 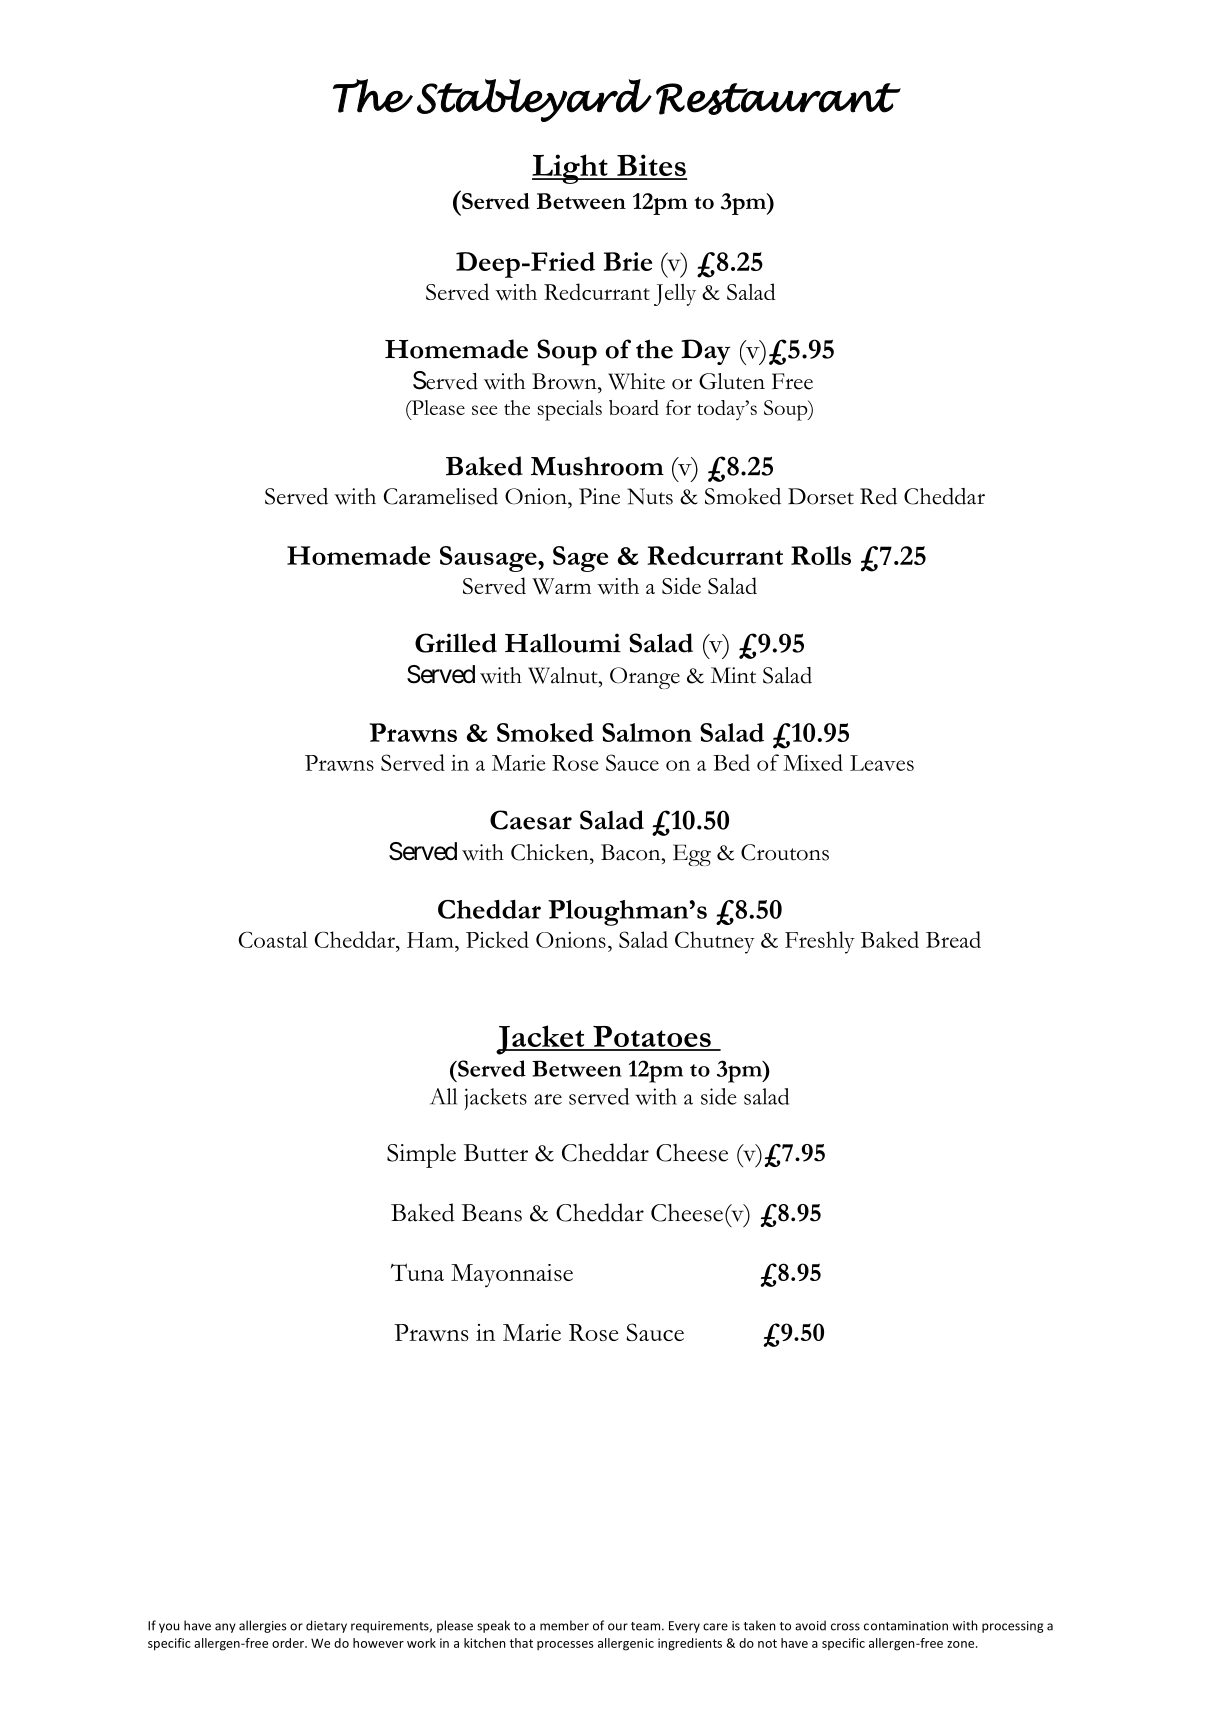 I want to click on allergies, so click(x=263, y=1626).
